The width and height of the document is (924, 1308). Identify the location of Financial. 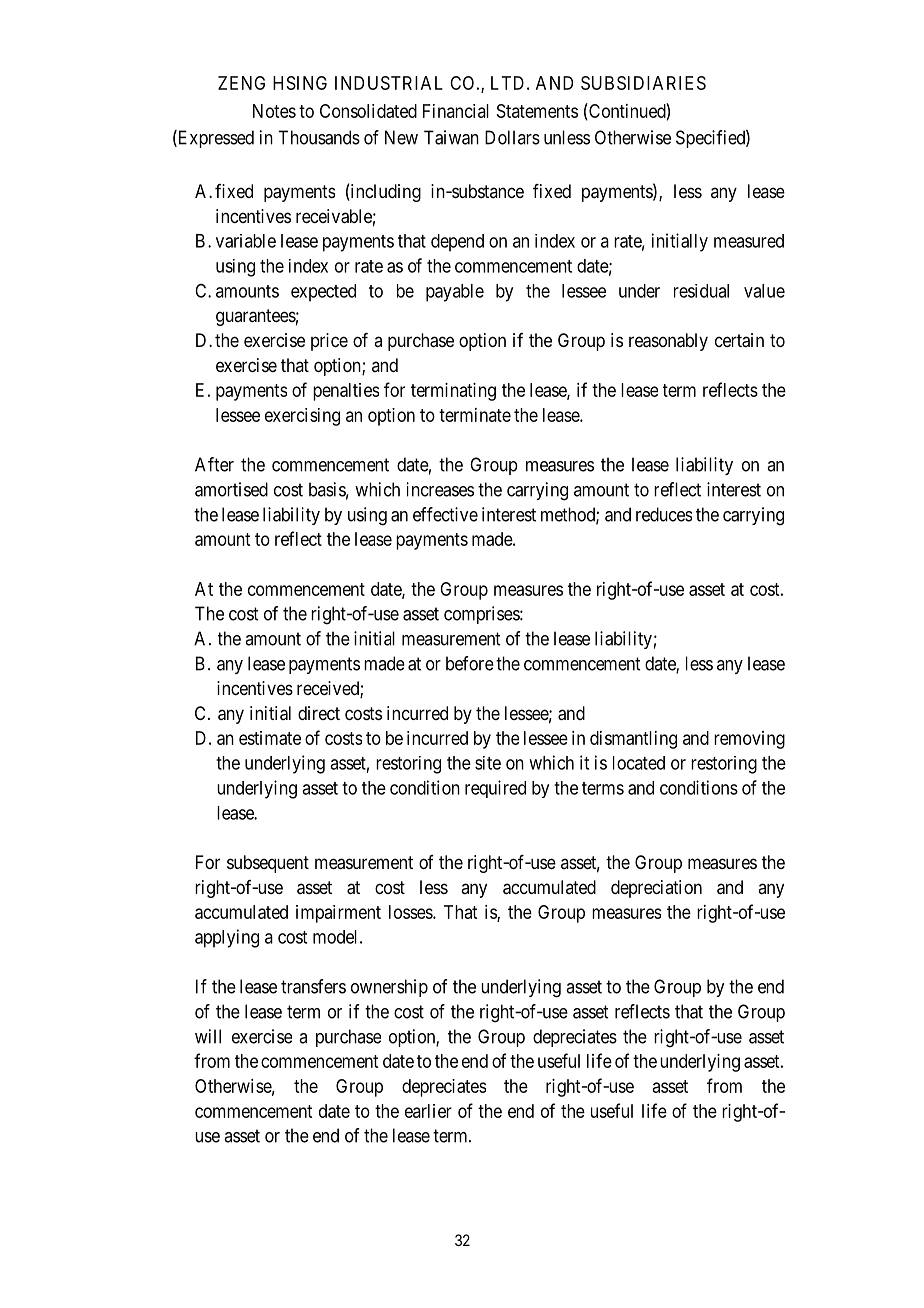
(456, 111).
